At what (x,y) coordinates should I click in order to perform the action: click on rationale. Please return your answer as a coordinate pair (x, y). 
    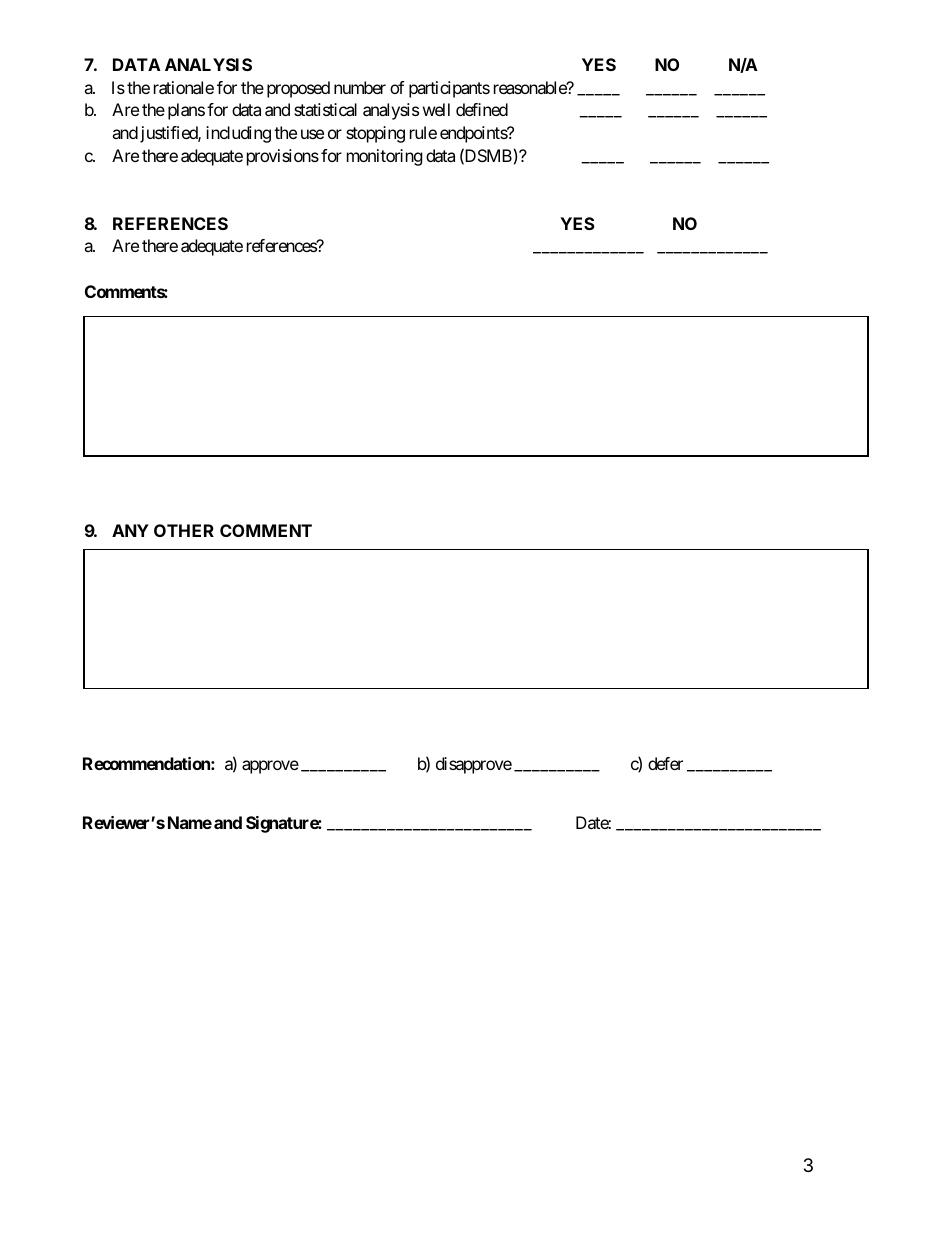
    Looking at the image, I should click on (184, 87).
